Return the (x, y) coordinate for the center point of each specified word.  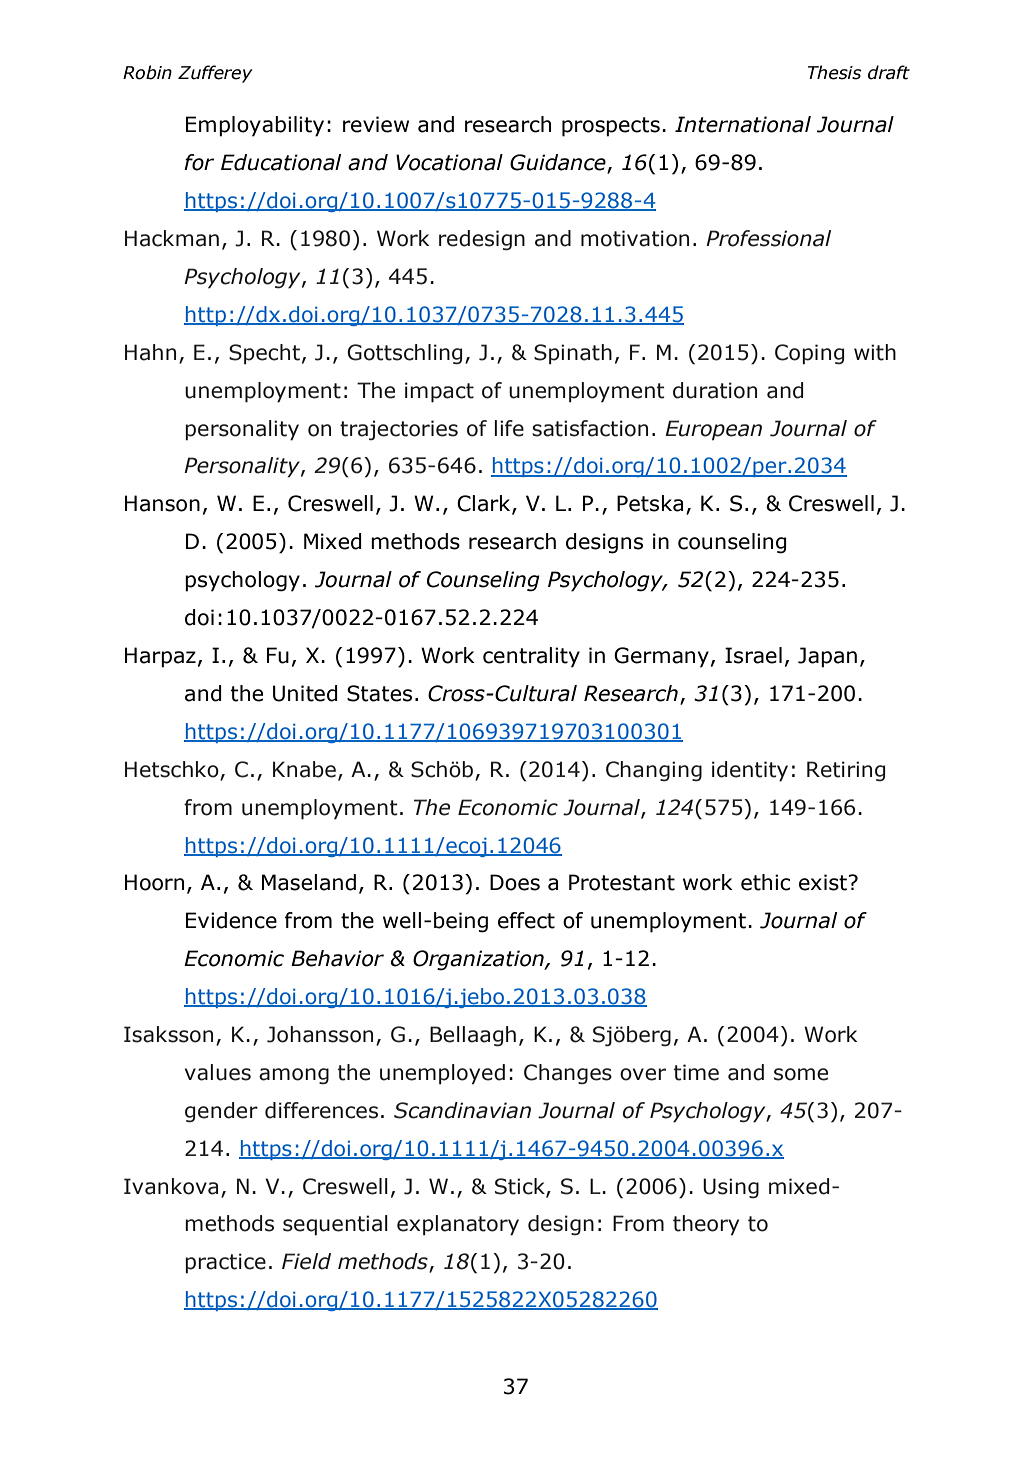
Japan (827, 657)
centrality (531, 657)
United (305, 693)
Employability (255, 126)
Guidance (559, 163)
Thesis (834, 72)
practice (225, 1263)
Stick (521, 1187)
